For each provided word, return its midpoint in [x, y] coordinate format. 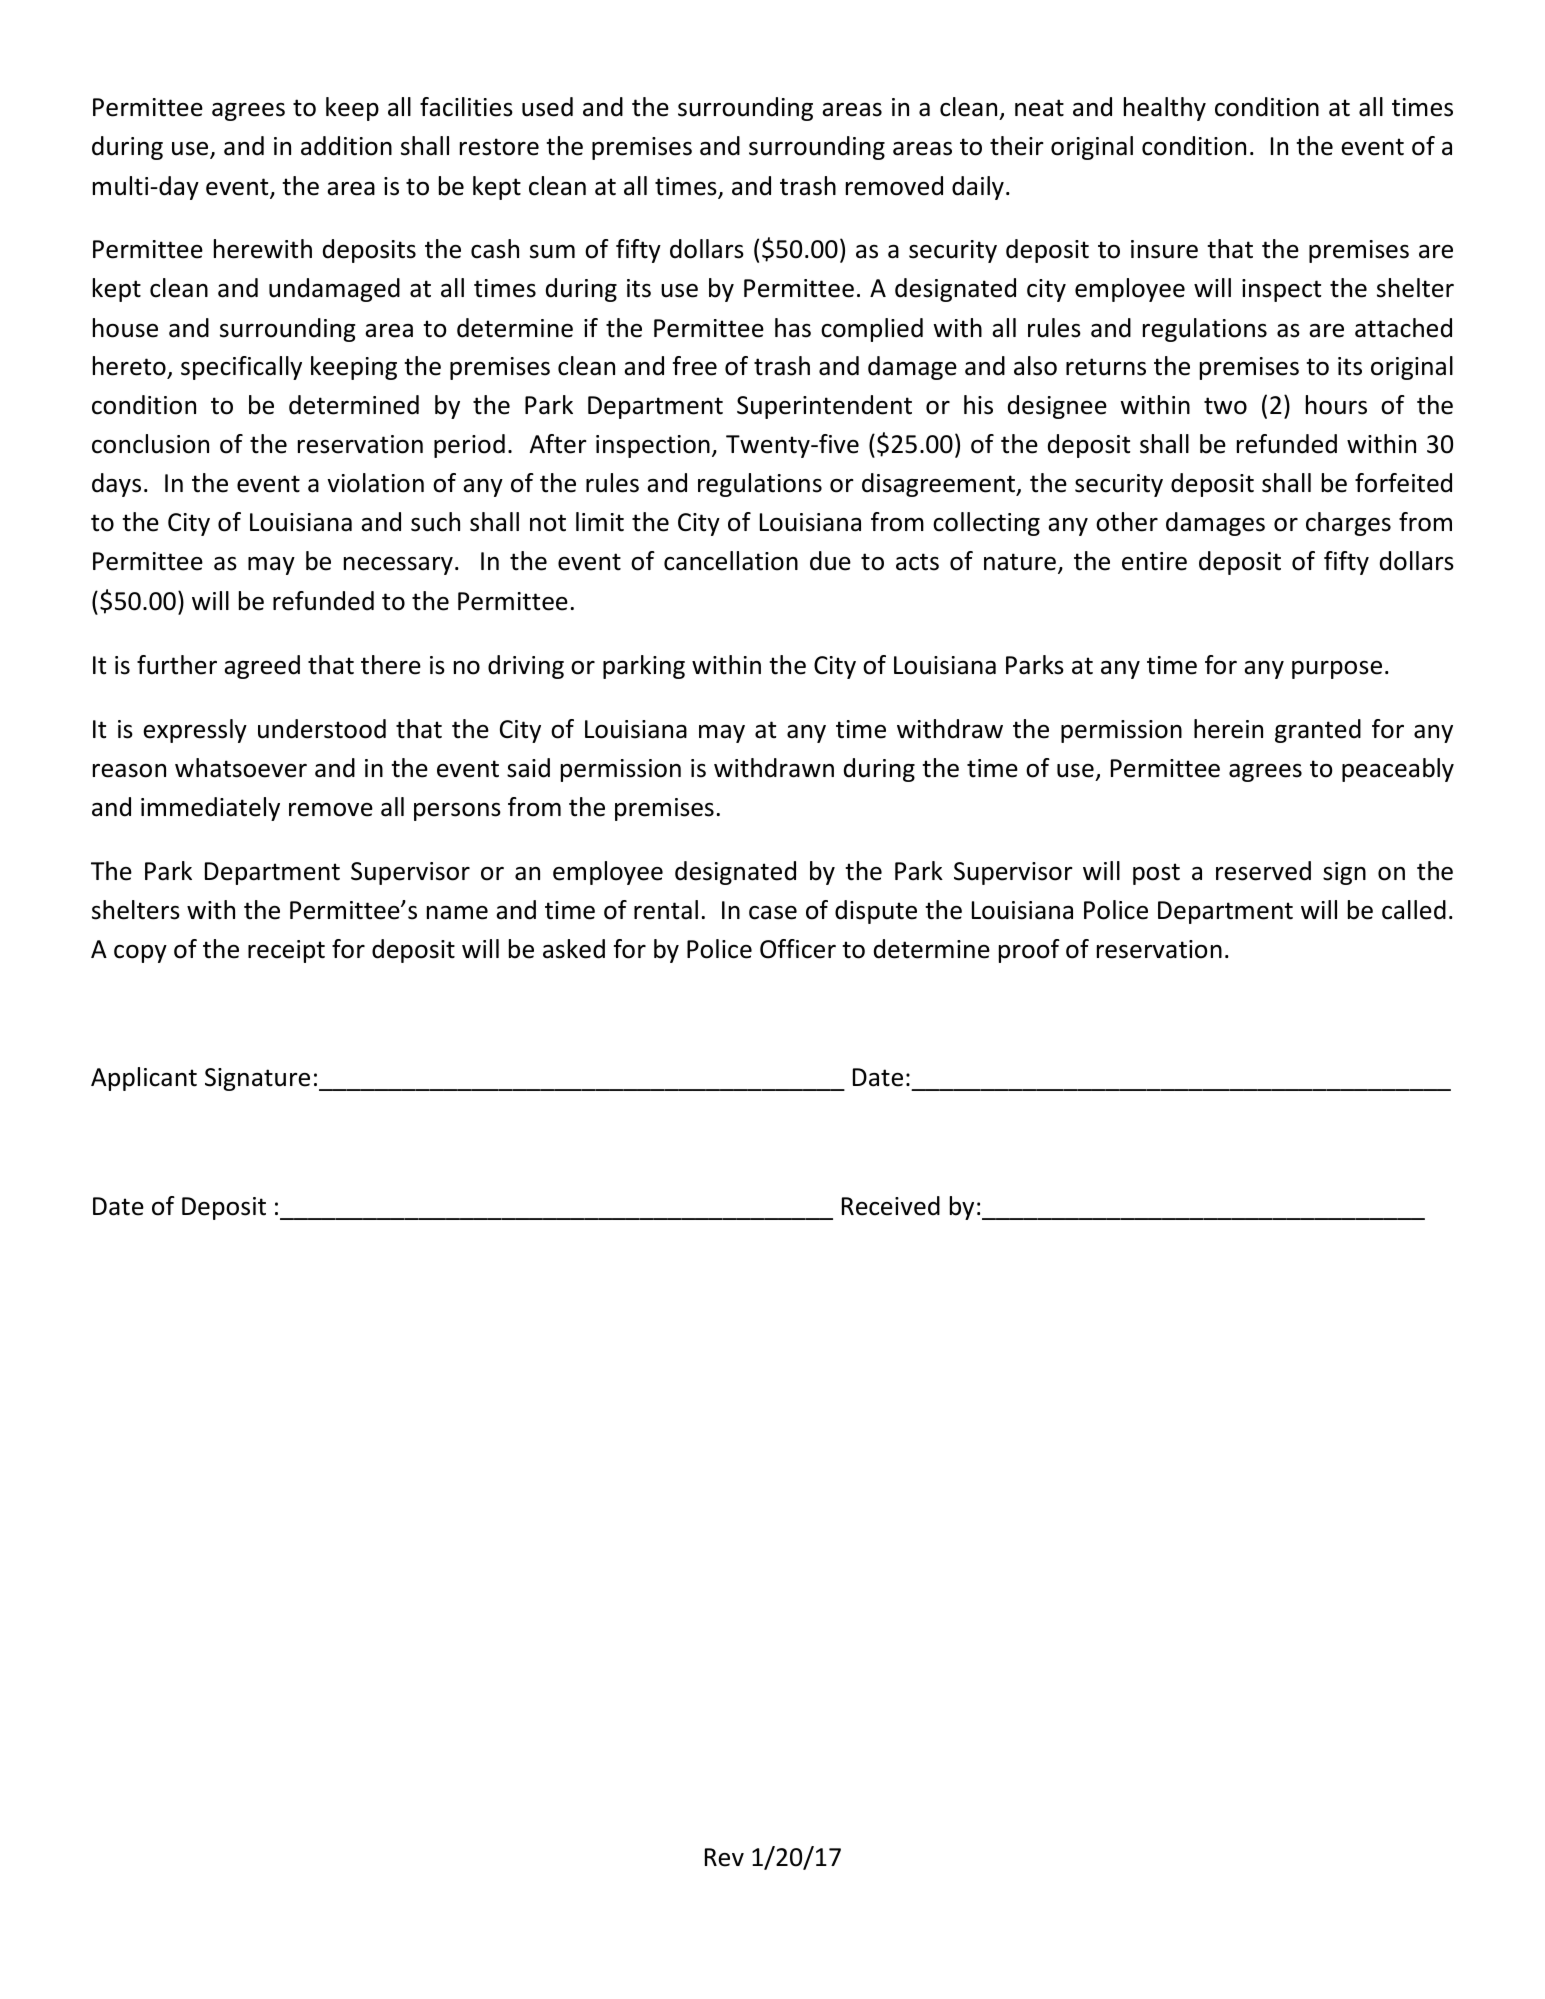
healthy [1165, 109]
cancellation [731, 561]
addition [346, 146]
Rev [724, 1857]
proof [1029, 951]
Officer [798, 949]
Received [891, 1206]
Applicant [144, 1079]
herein [1228, 729]
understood [322, 729]
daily [978, 188]
